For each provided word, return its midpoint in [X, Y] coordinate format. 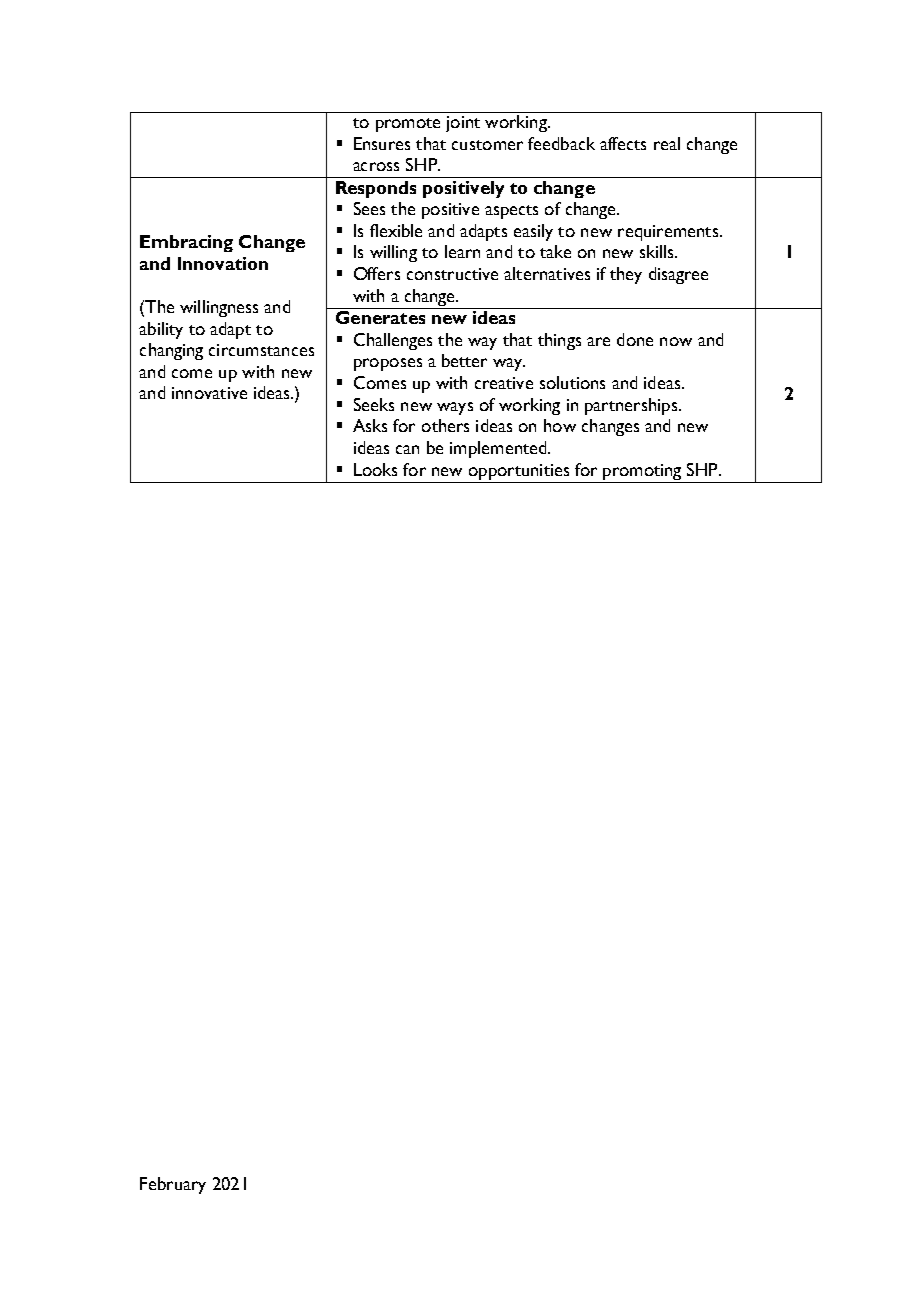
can [407, 449]
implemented [499, 449]
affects [623, 143]
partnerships [631, 406]
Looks [375, 469]
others [445, 425]
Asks [370, 425]
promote [408, 125]
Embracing [186, 243]
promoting [642, 472]
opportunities [519, 472]
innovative [209, 393]
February [173, 1185]
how [560, 425]
